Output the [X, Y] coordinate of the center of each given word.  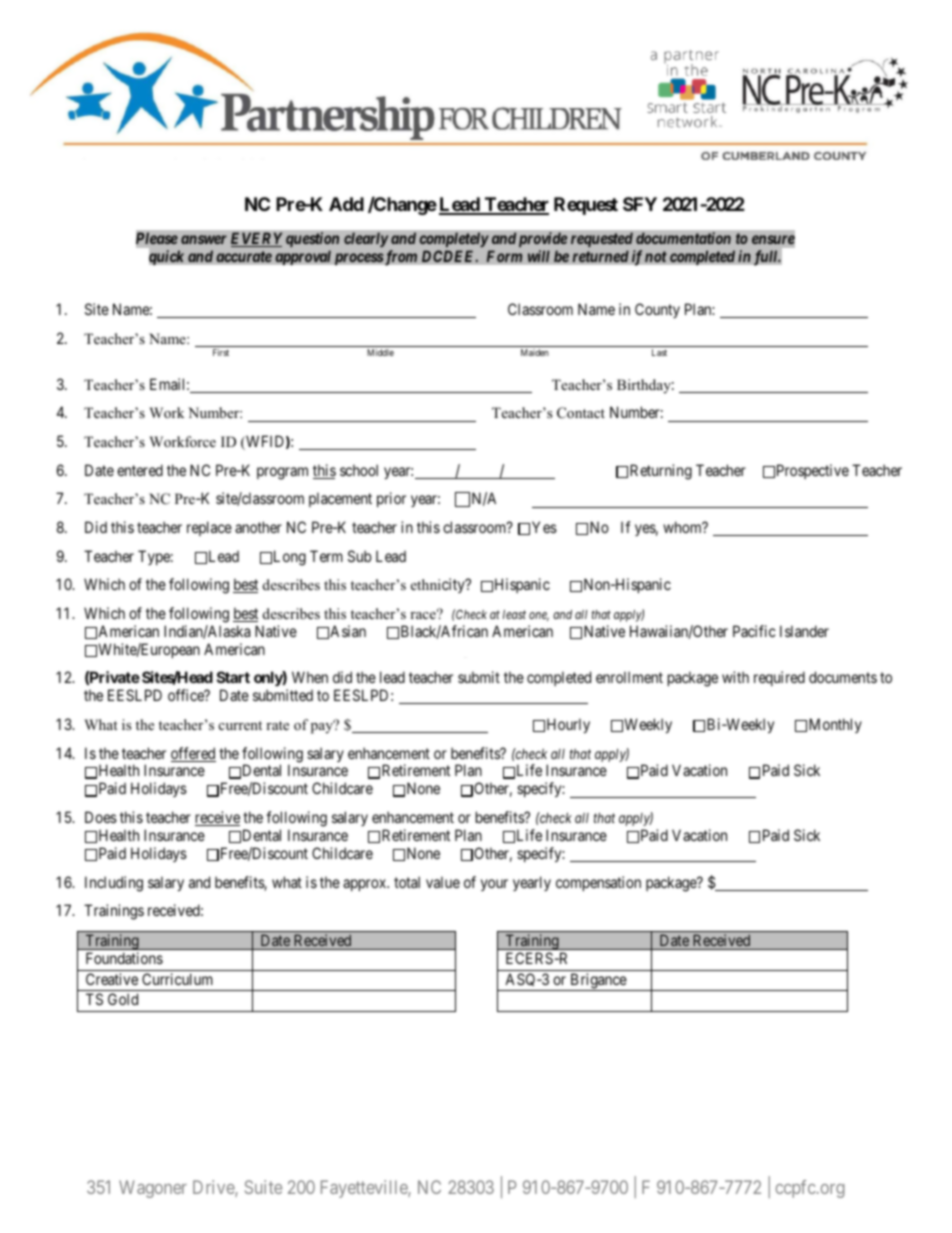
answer [204, 239]
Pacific [754, 631]
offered [193, 754]
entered [140, 470]
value [443, 882]
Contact [581, 413]
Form [504, 256]
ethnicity [439, 585]
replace [209, 528]
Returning [661, 472]
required [779, 678]
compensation [598, 883]
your [494, 885]
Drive [214, 1188]
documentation [683, 238]
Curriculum [177, 979]
